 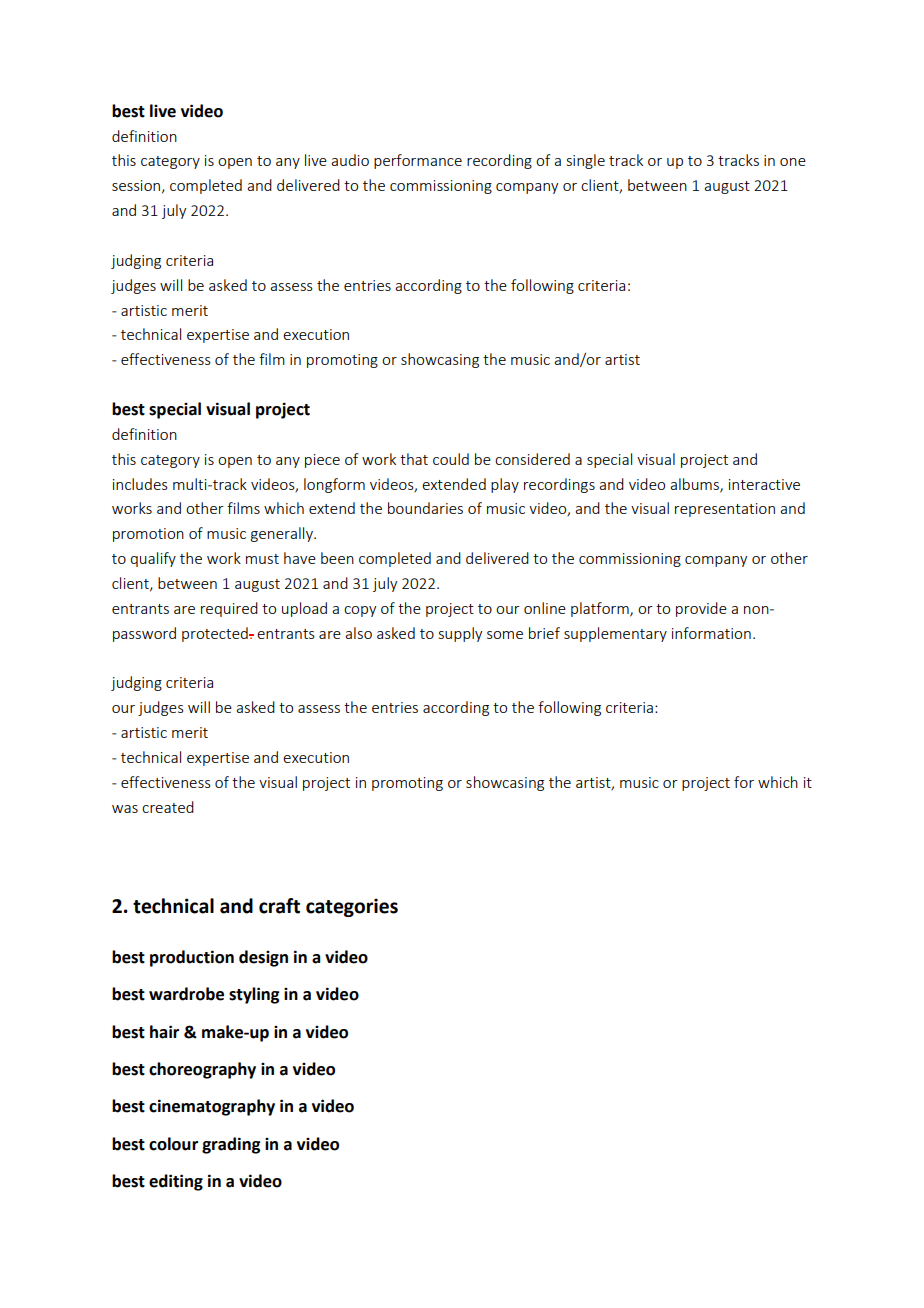 What do you see at coordinates (350, 160) in the screenshot?
I see `audio` at bounding box center [350, 160].
